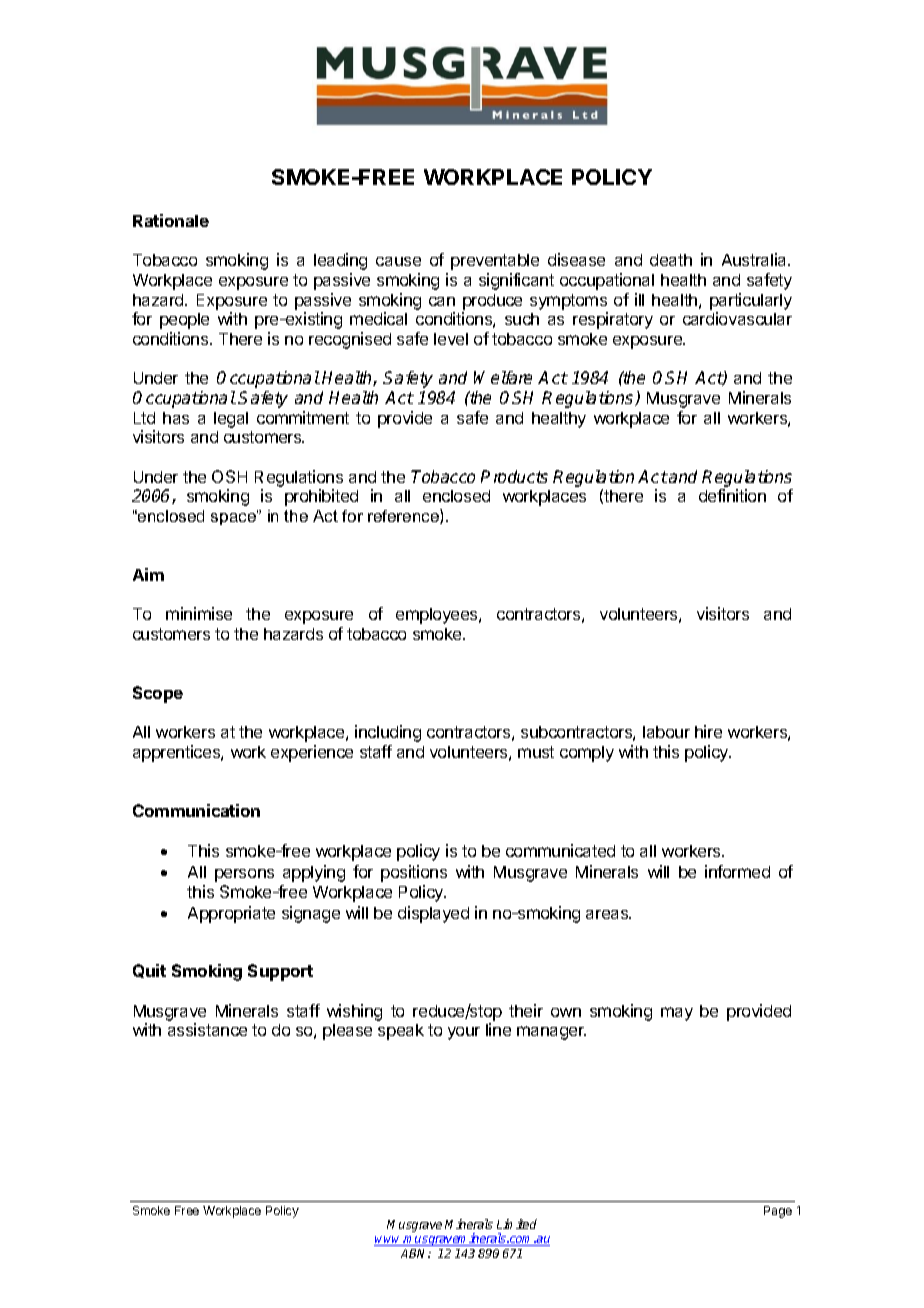 The image size is (924, 1308). What do you see at coordinates (207, 1029) in the screenshot?
I see `assistance` at bounding box center [207, 1029].
